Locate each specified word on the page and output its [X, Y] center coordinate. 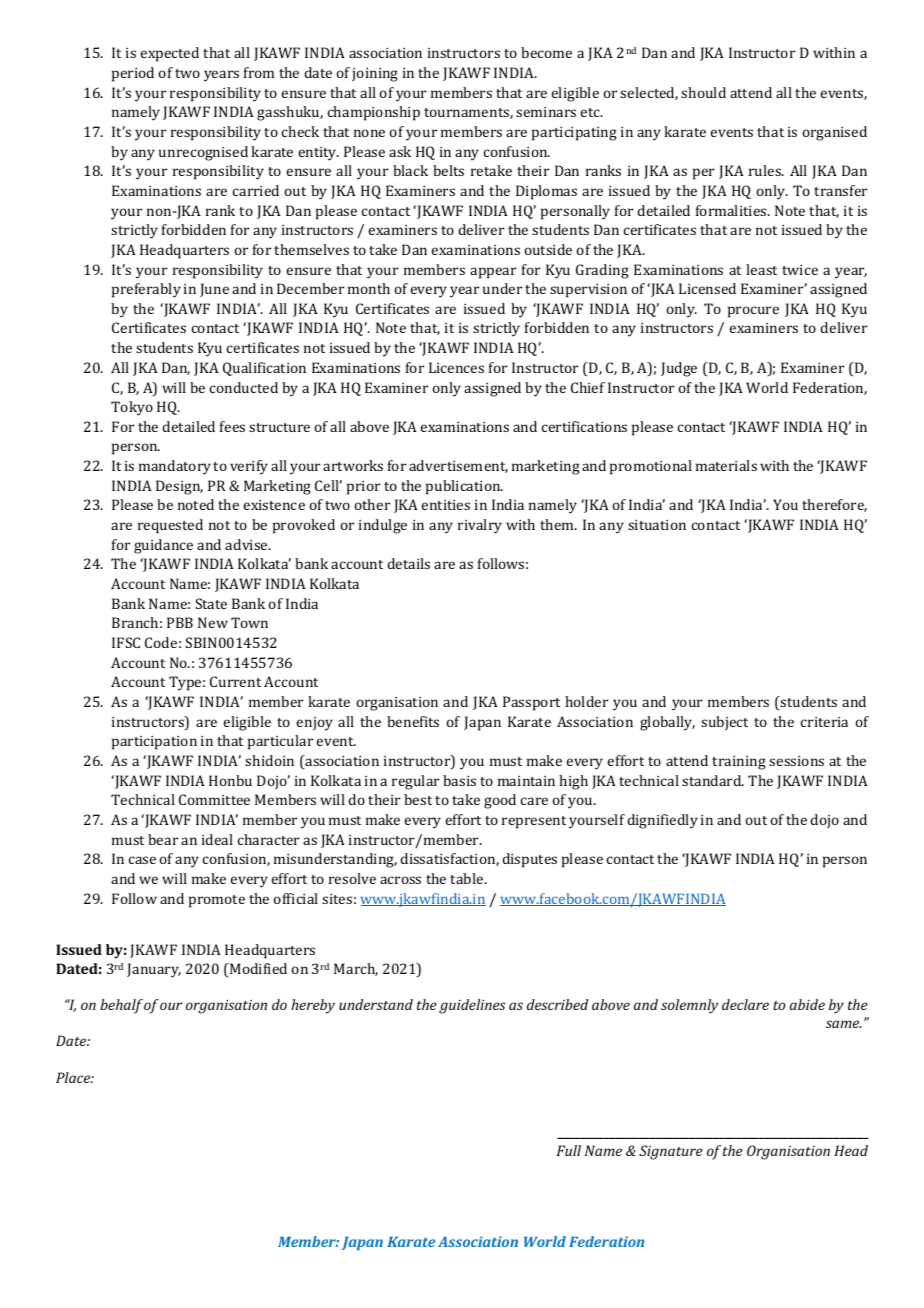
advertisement [458, 466]
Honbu [230, 780]
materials [726, 465]
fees [232, 426]
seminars [546, 112]
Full [569, 1150]
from [259, 72]
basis [459, 780]
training [739, 763]
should [703, 92]
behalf [121, 1006]
